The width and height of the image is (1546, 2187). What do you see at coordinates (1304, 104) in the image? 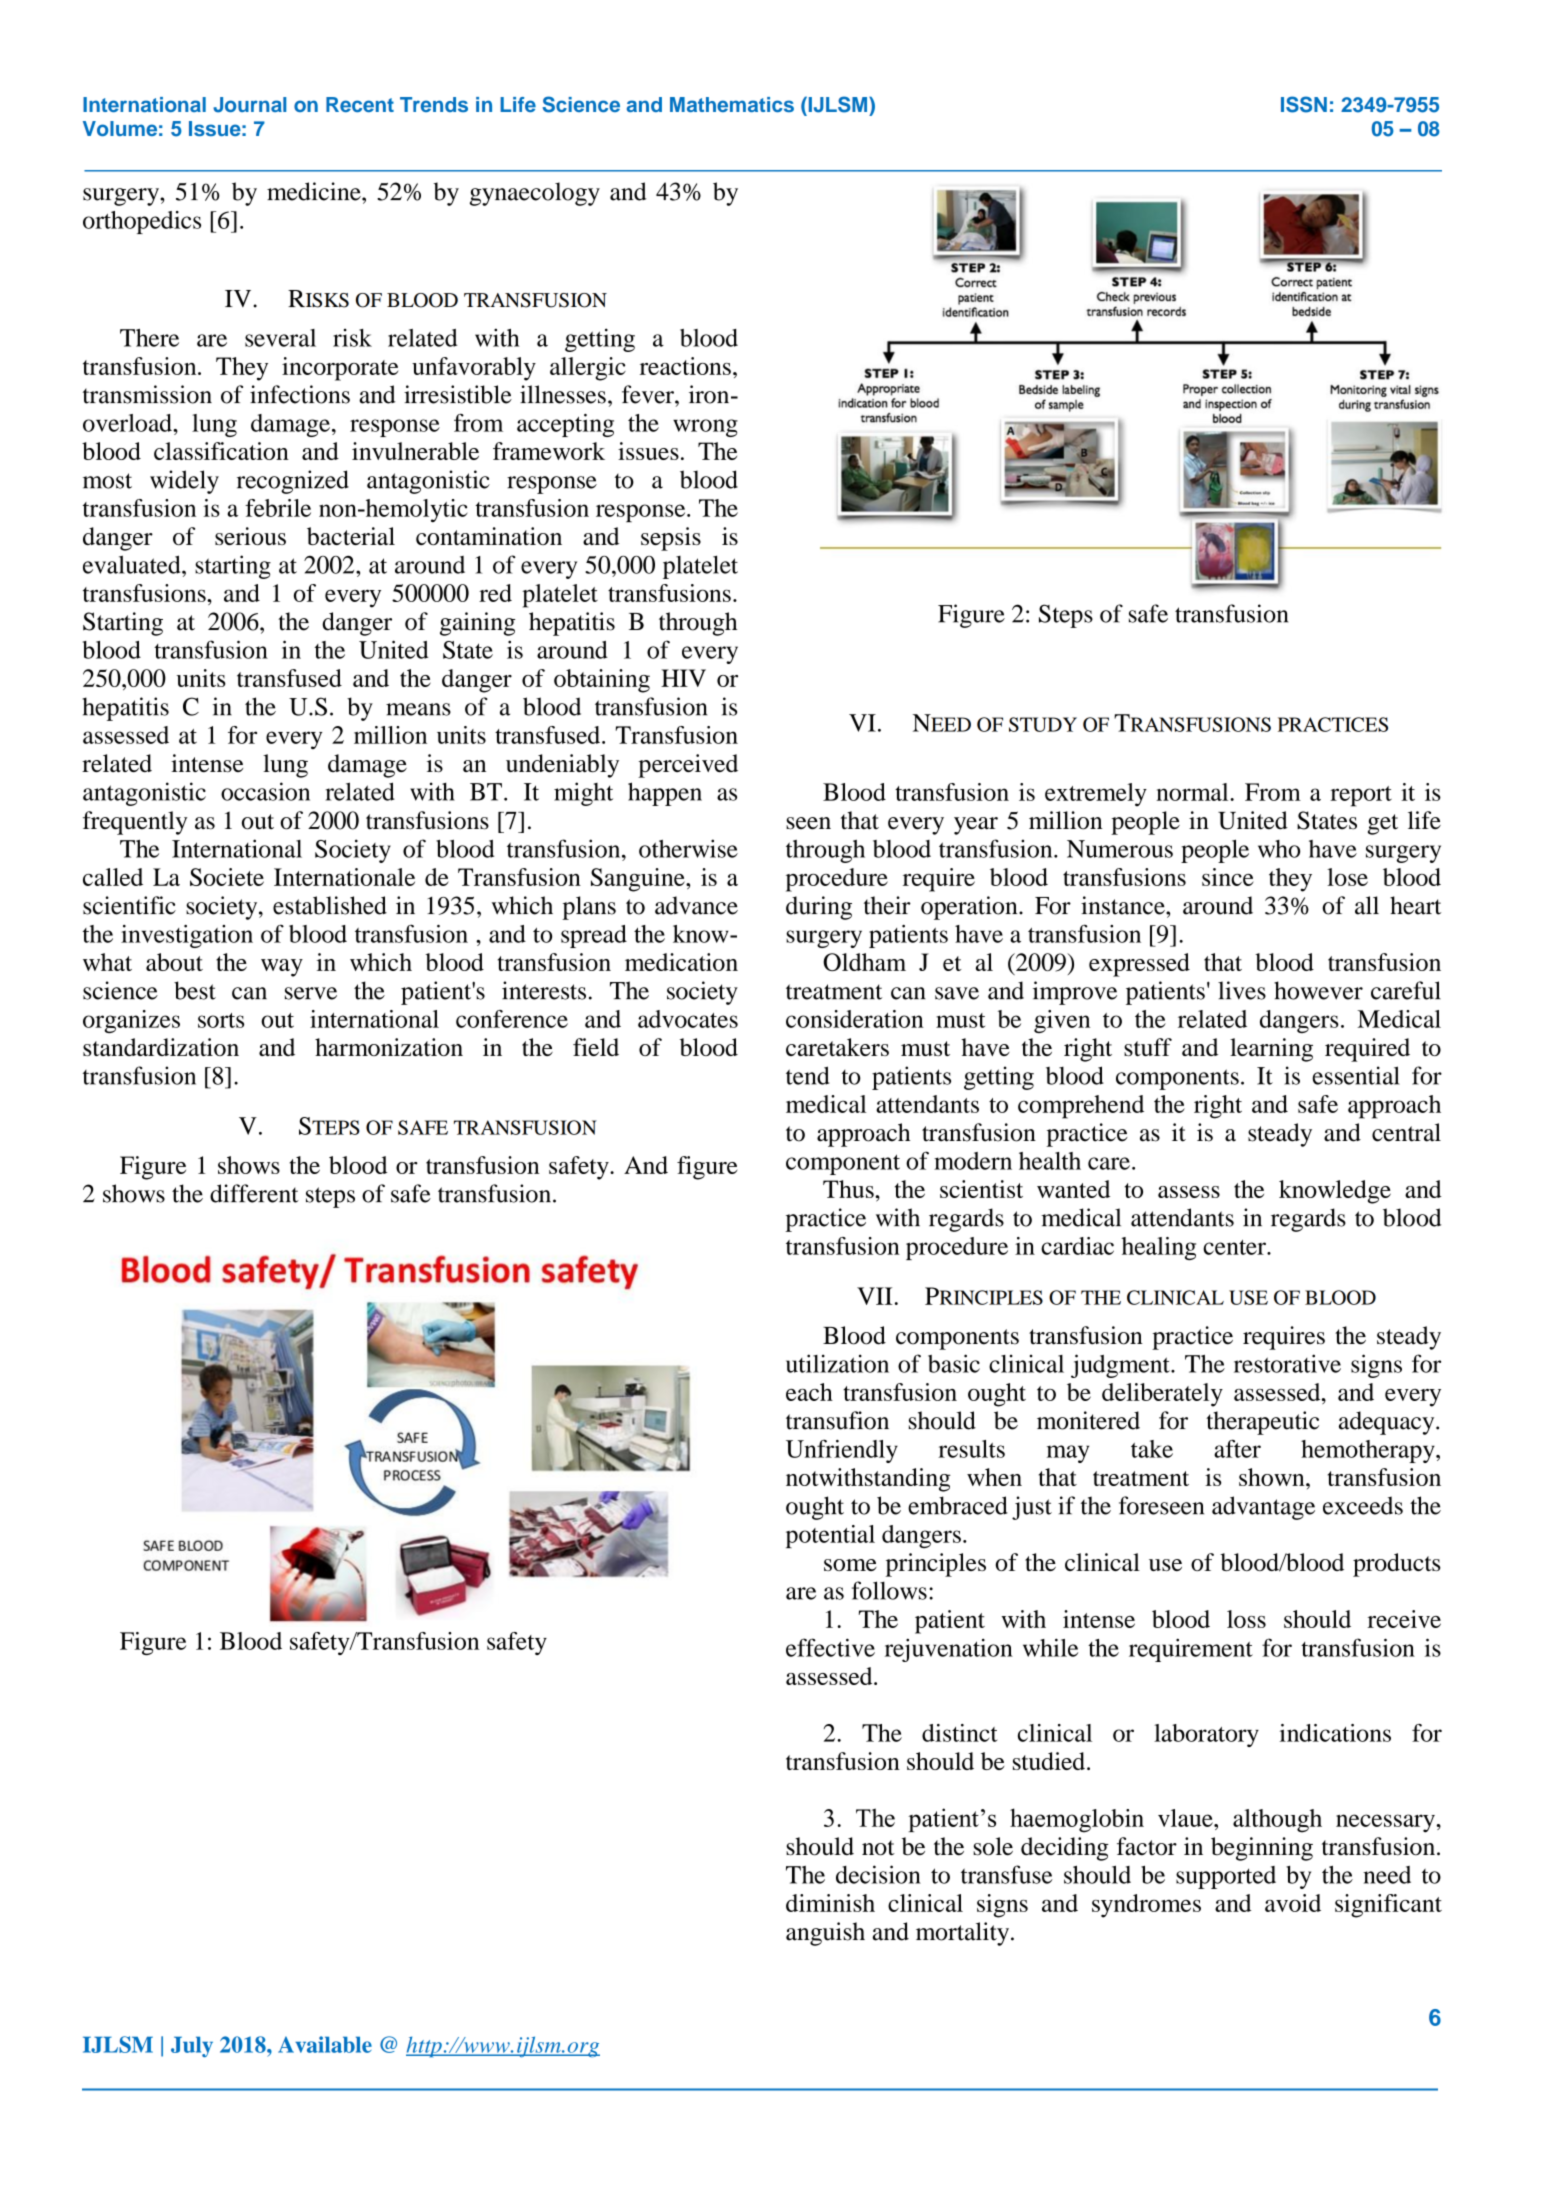
I see `ISSN` at bounding box center [1304, 104].
